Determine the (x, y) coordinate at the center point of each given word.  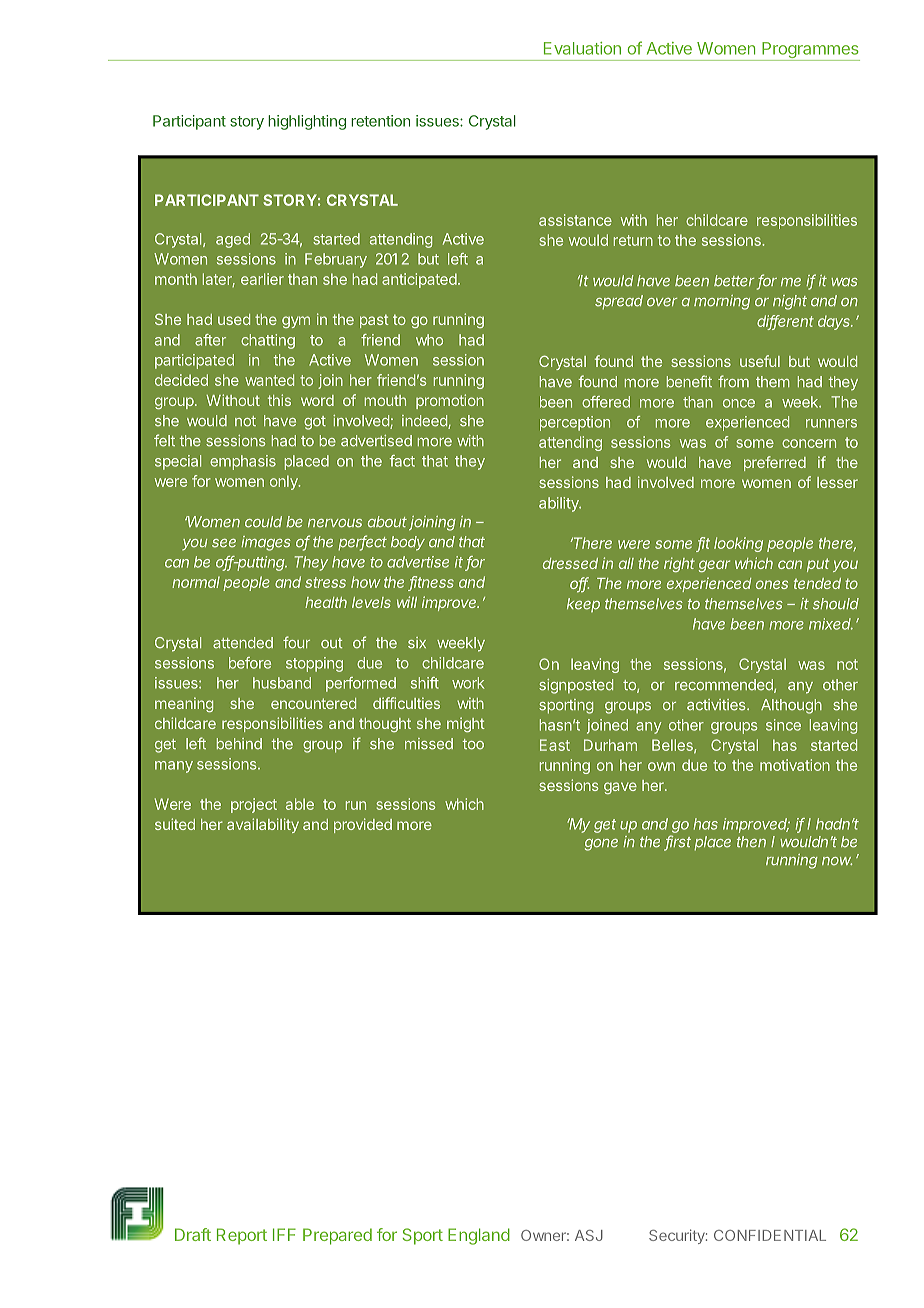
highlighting (307, 122)
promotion (450, 401)
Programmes (810, 51)
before (250, 663)
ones (772, 584)
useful (760, 361)
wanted (269, 380)
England (479, 1236)
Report (242, 1236)
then (751, 842)
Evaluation (582, 48)
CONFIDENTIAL (770, 1235)
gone (601, 845)
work (468, 683)
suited (175, 824)
